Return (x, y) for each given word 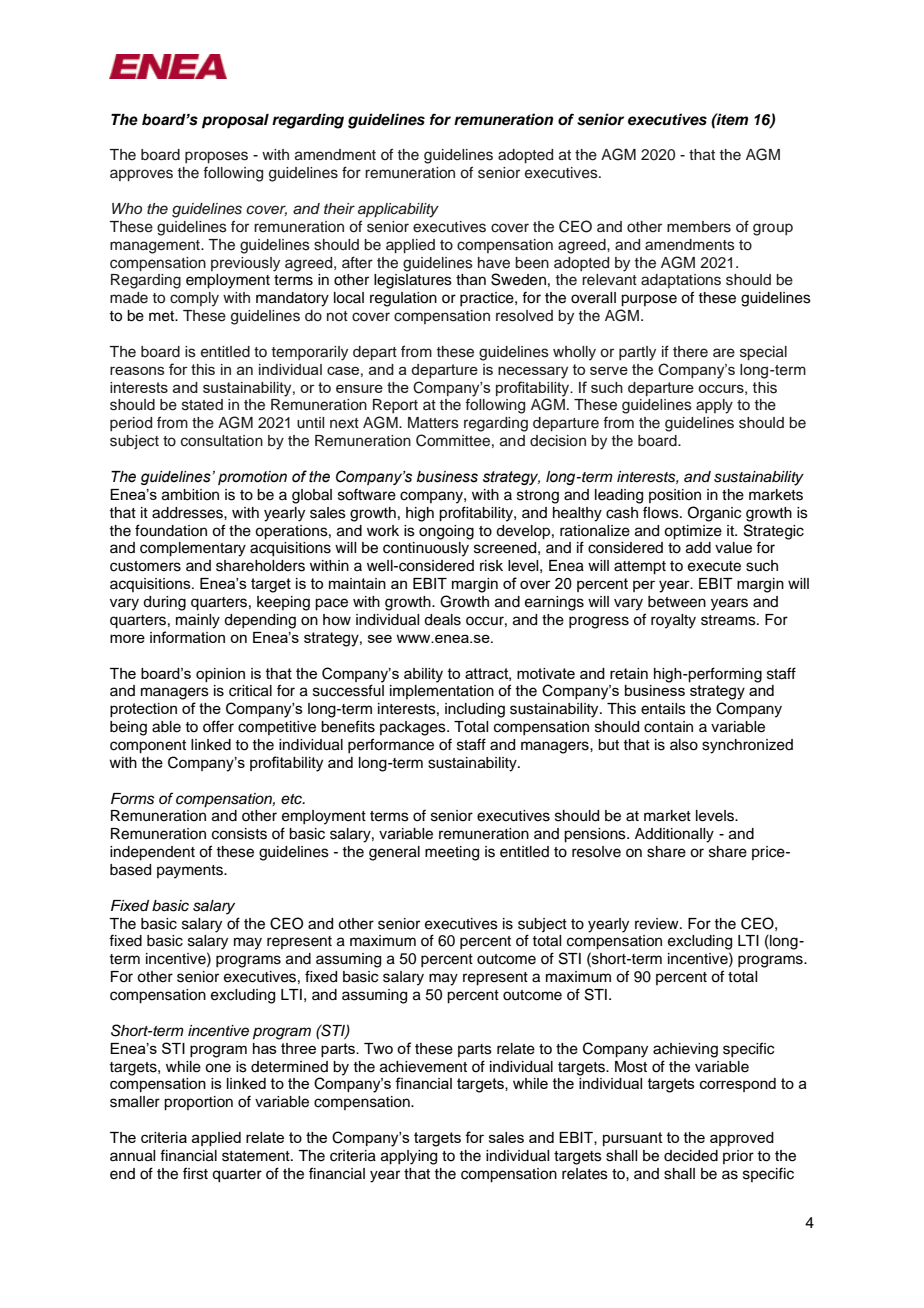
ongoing (446, 532)
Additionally (674, 835)
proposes (216, 157)
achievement (423, 1067)
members (699, 227)
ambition (190, 495)
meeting (452, 853)
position (675, 496)
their (339, 208)
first (195, 1173)
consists (239, 834)
